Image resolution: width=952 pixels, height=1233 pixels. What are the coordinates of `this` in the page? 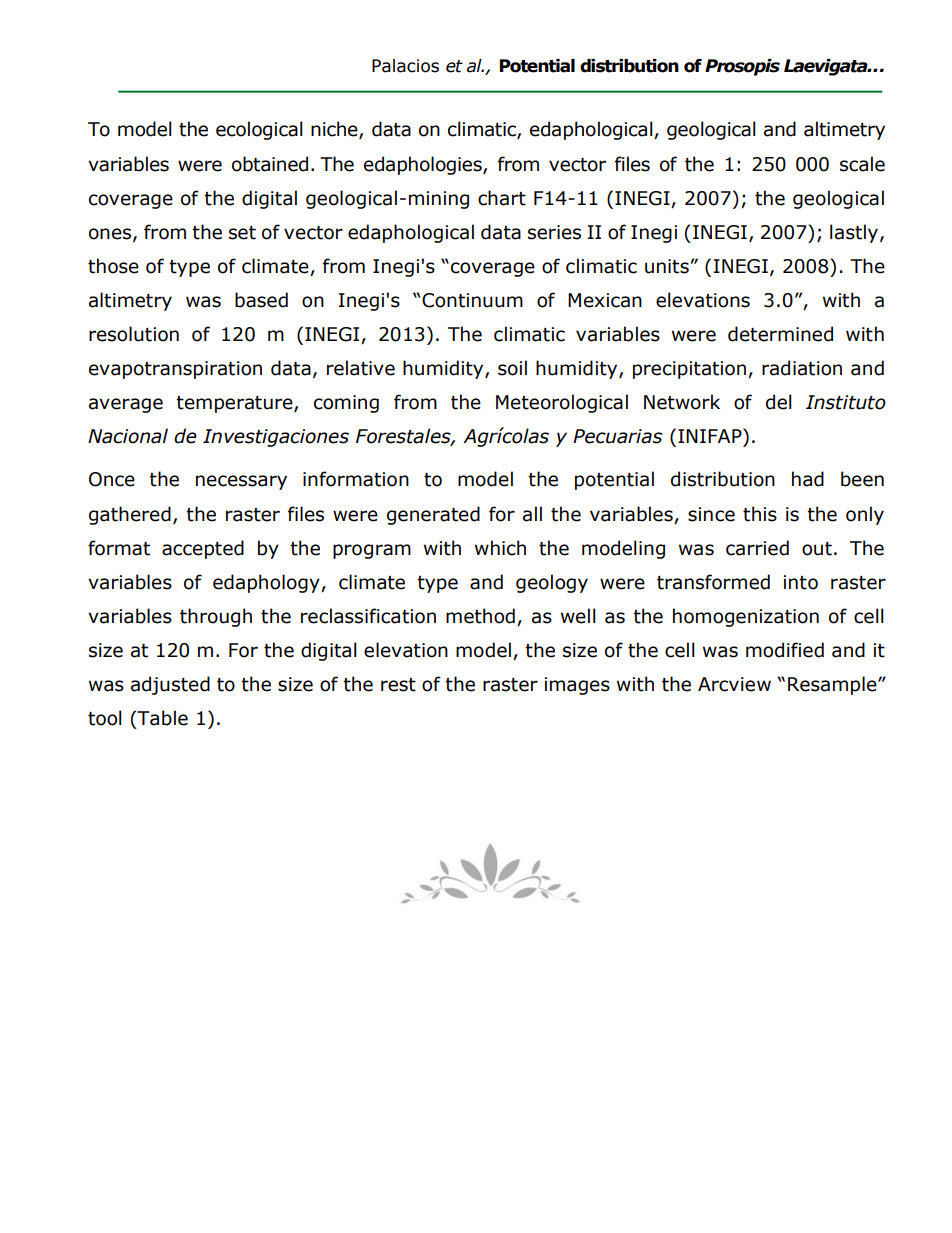 It's located at (760, 514).
